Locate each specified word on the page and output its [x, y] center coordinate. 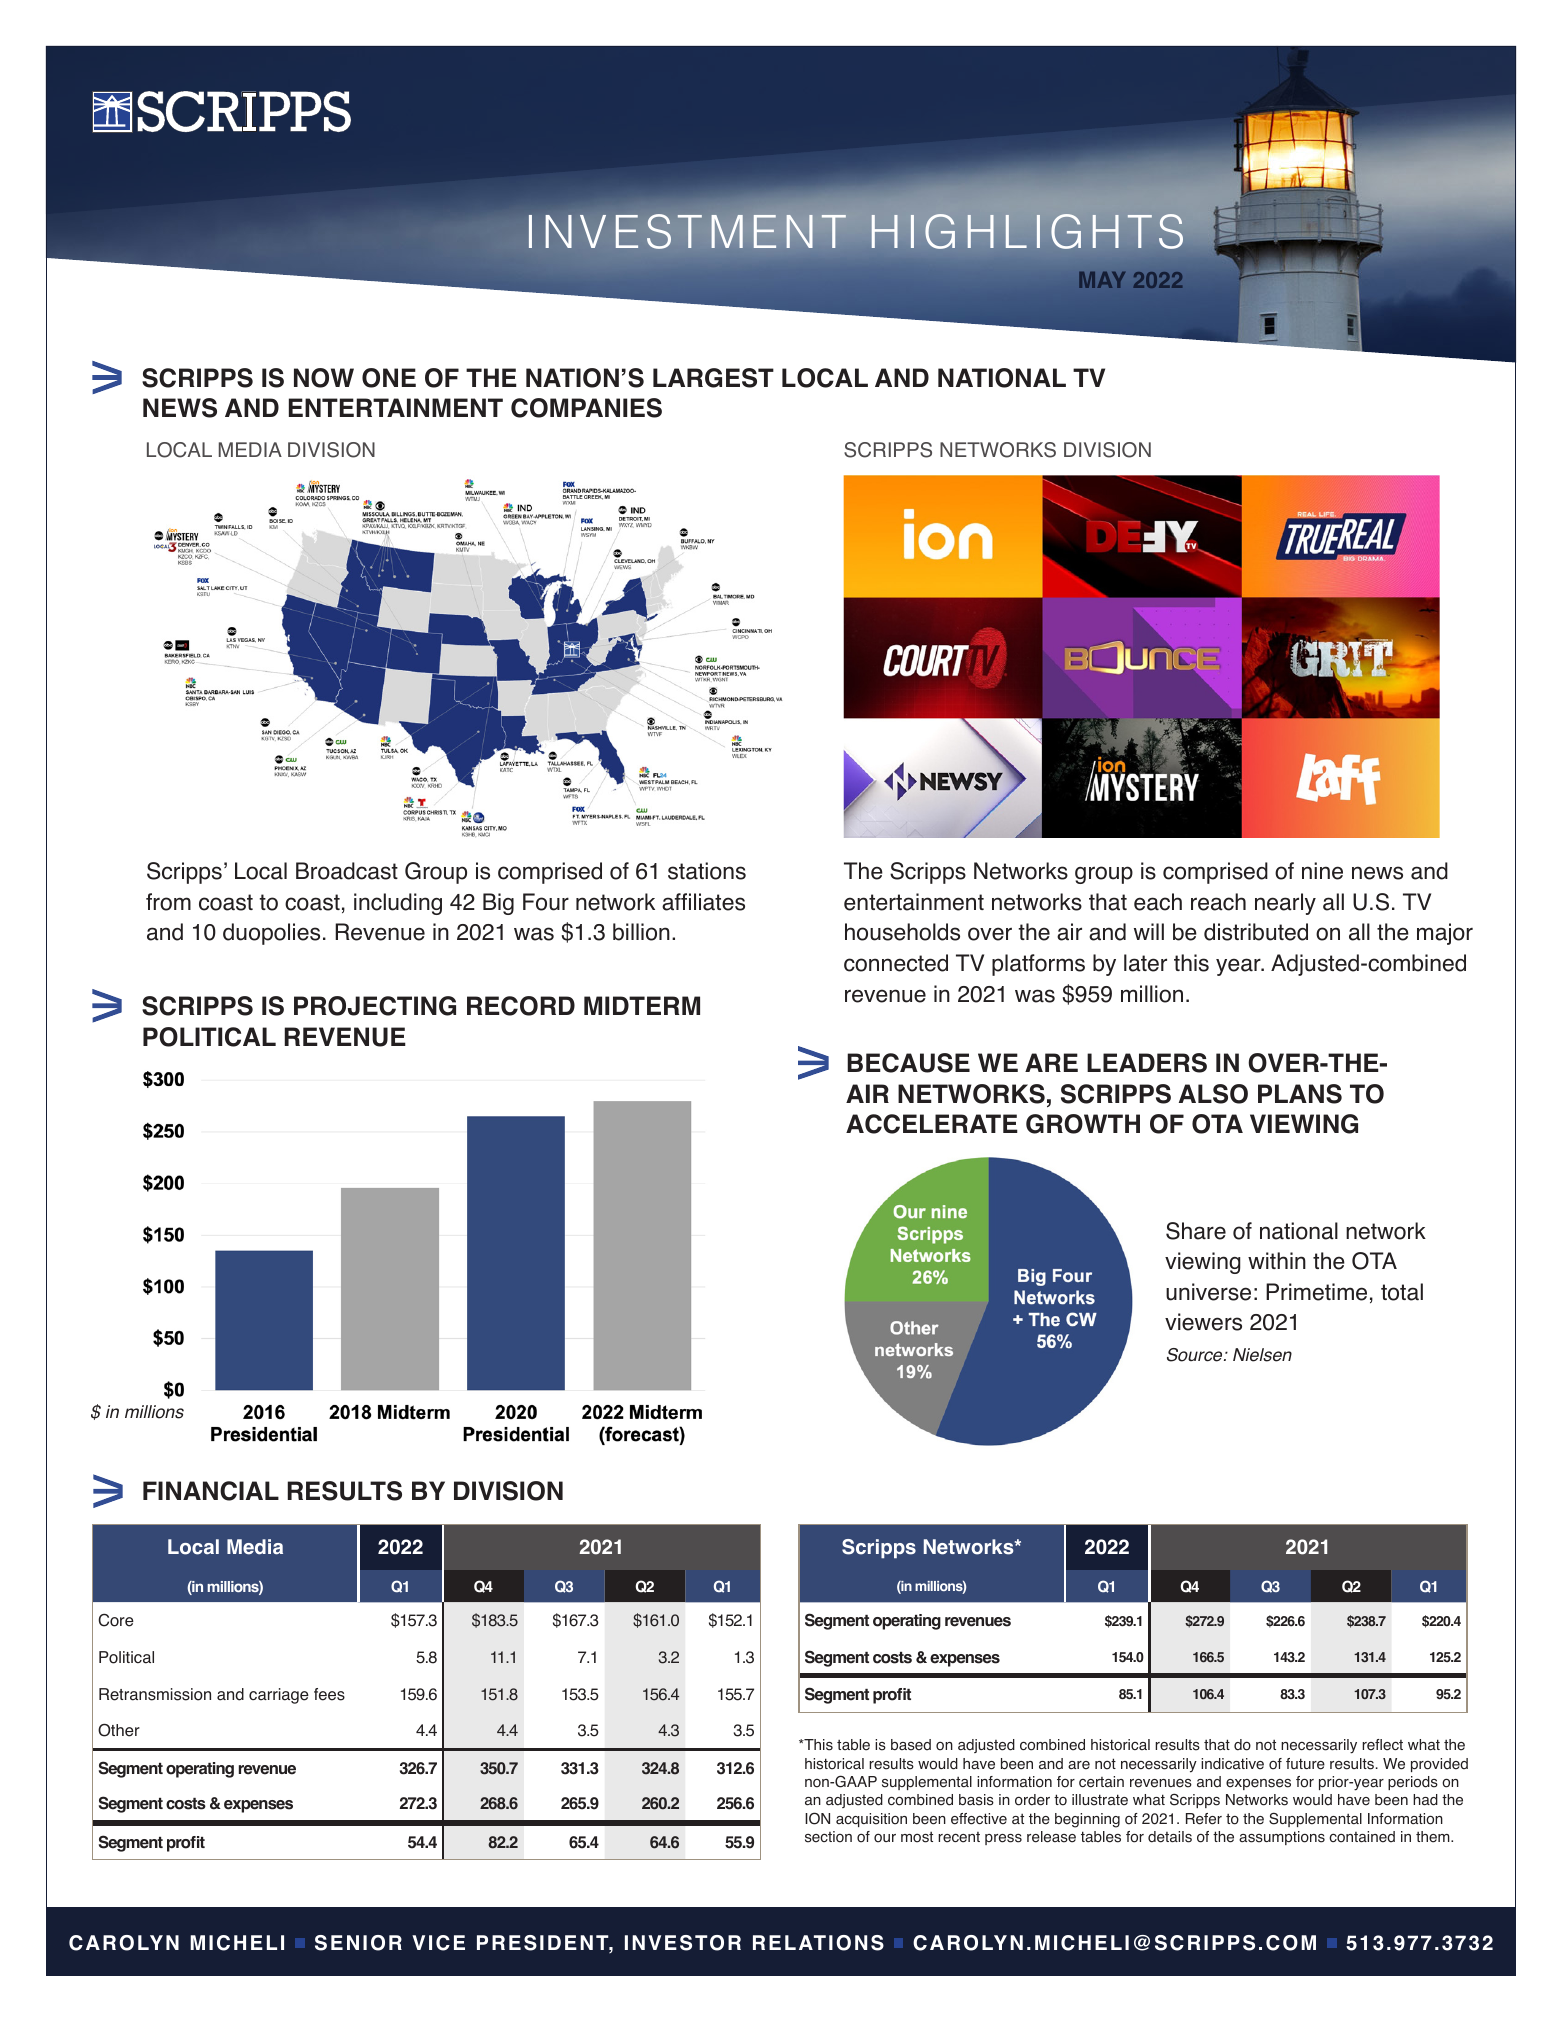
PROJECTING [375, 1006]
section [828, 1837]
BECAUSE [908, 1063]
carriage [279, 1696]
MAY [1102, 280]
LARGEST [713, 378]
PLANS [1300, 1094]
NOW [324, 378]
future [1305, 1764]
